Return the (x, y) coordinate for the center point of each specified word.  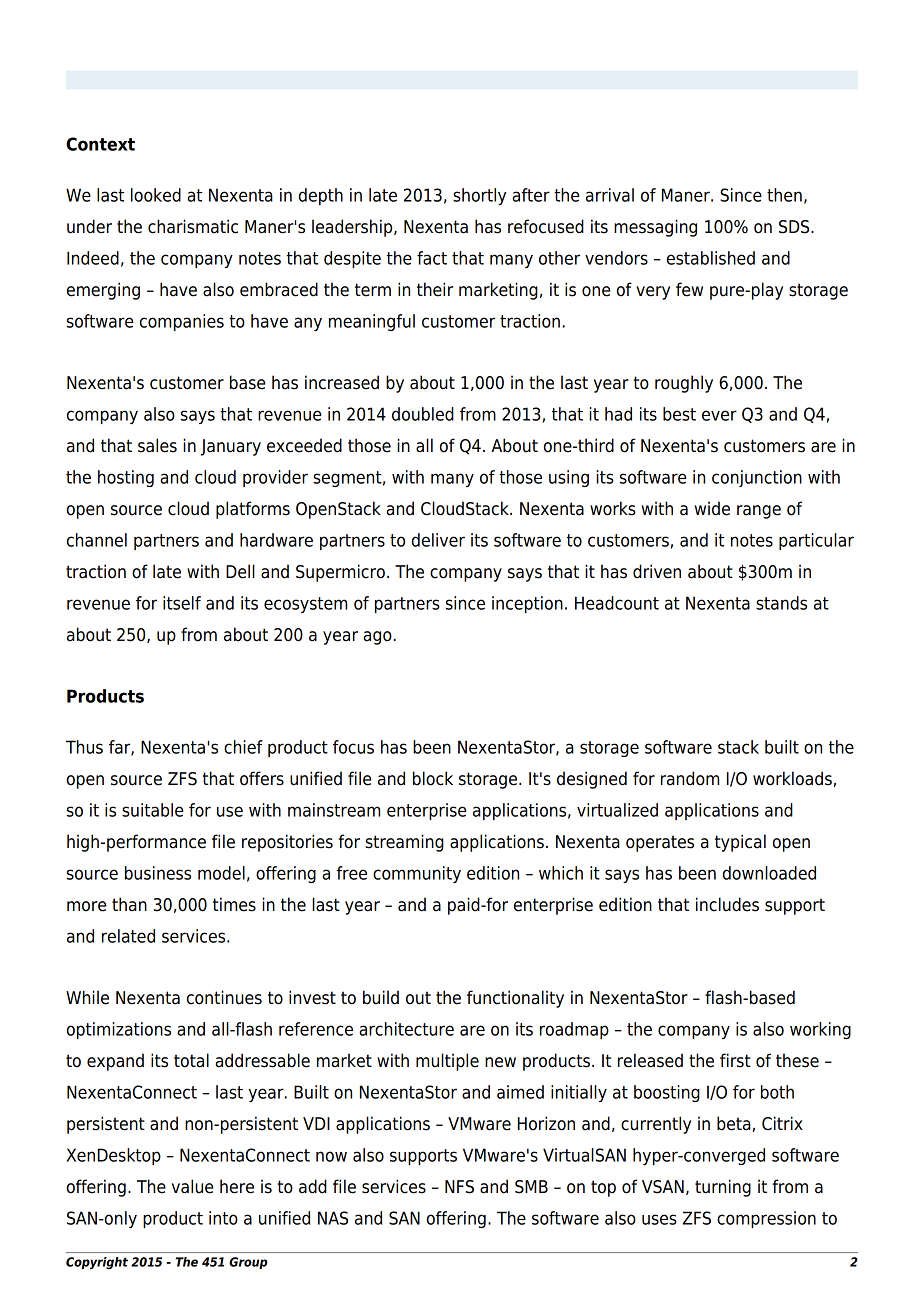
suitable (152, 810)
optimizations (119, 1030)
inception (527, 604)
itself (182, 603)
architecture (406, 1029)
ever (719, 415)
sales (157, 445)
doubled (423, 414)
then (784, 195)
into (223, 1218)
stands (781, 603)
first (735, 1060)
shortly (479, 196)
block (433, 778)
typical (740, 843)
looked (156, 195)
